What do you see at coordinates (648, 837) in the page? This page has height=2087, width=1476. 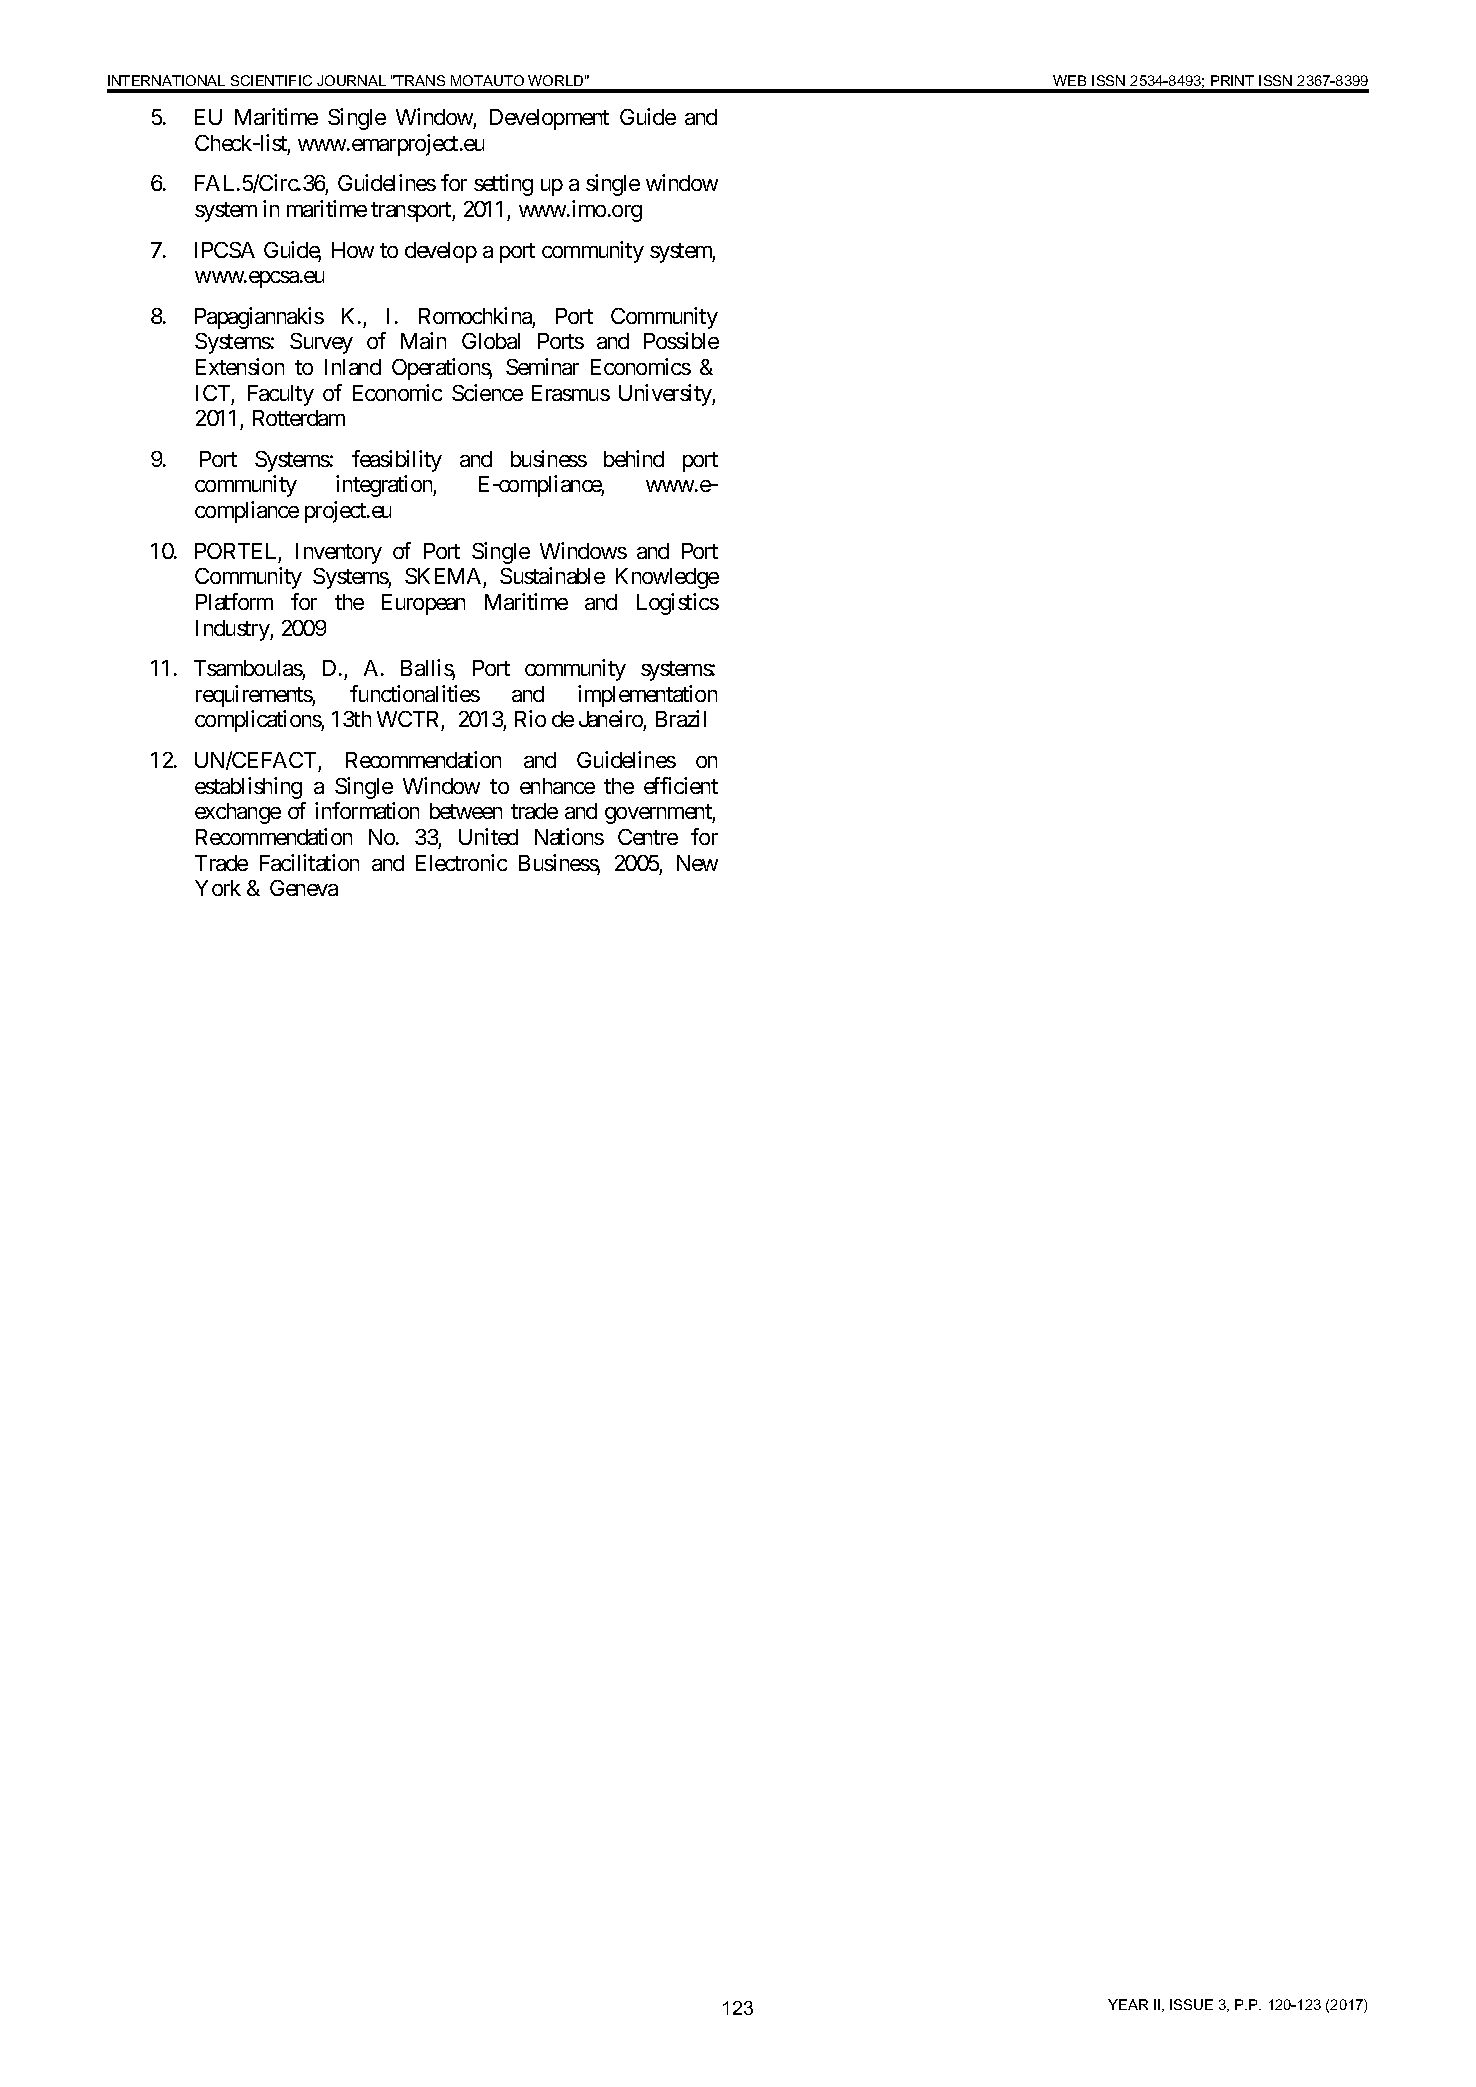 I see `Centre` at bounding box center [648, 837].
